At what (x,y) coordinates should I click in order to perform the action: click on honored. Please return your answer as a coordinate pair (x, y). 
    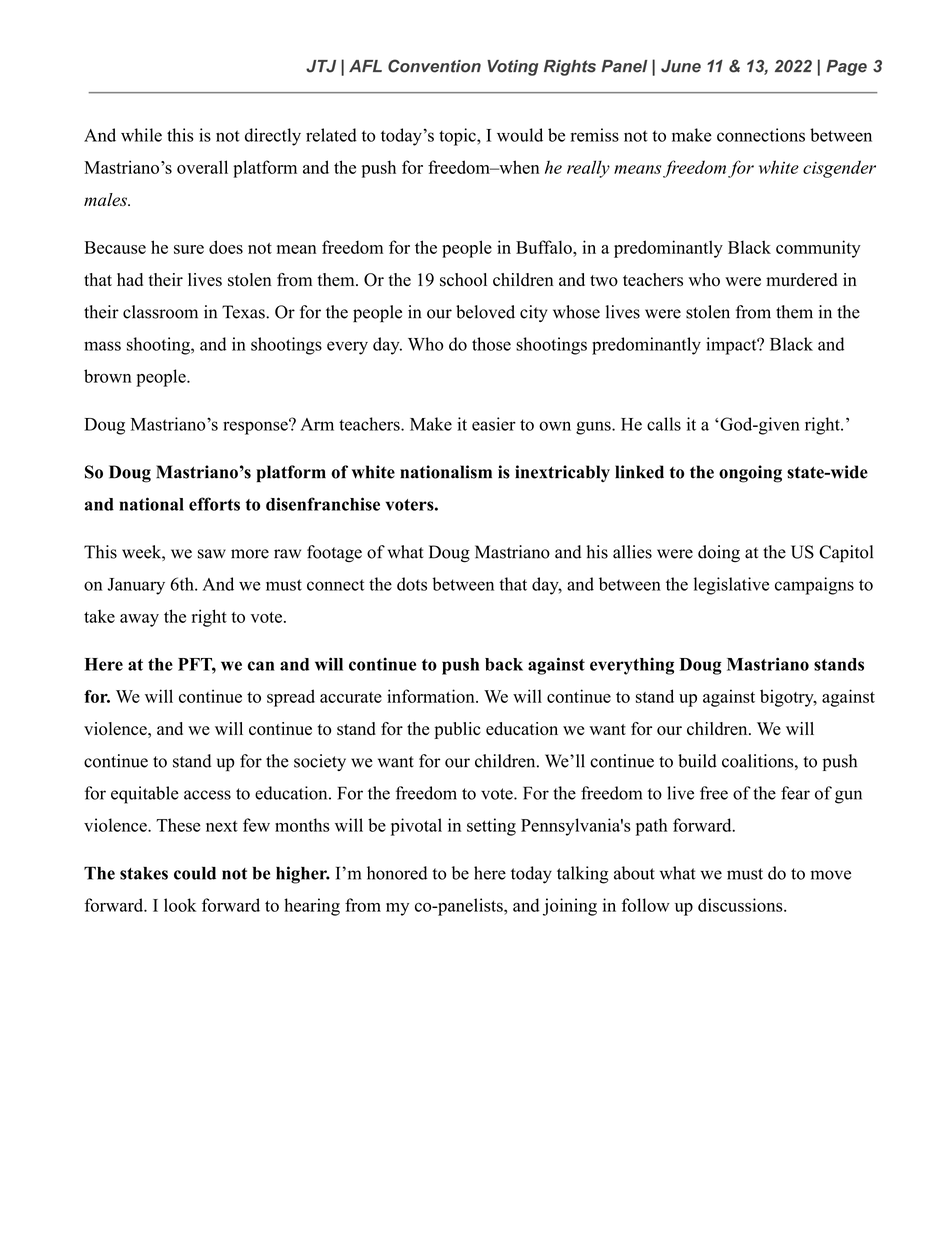
    Looking at the image, I should click on (397, 873).
